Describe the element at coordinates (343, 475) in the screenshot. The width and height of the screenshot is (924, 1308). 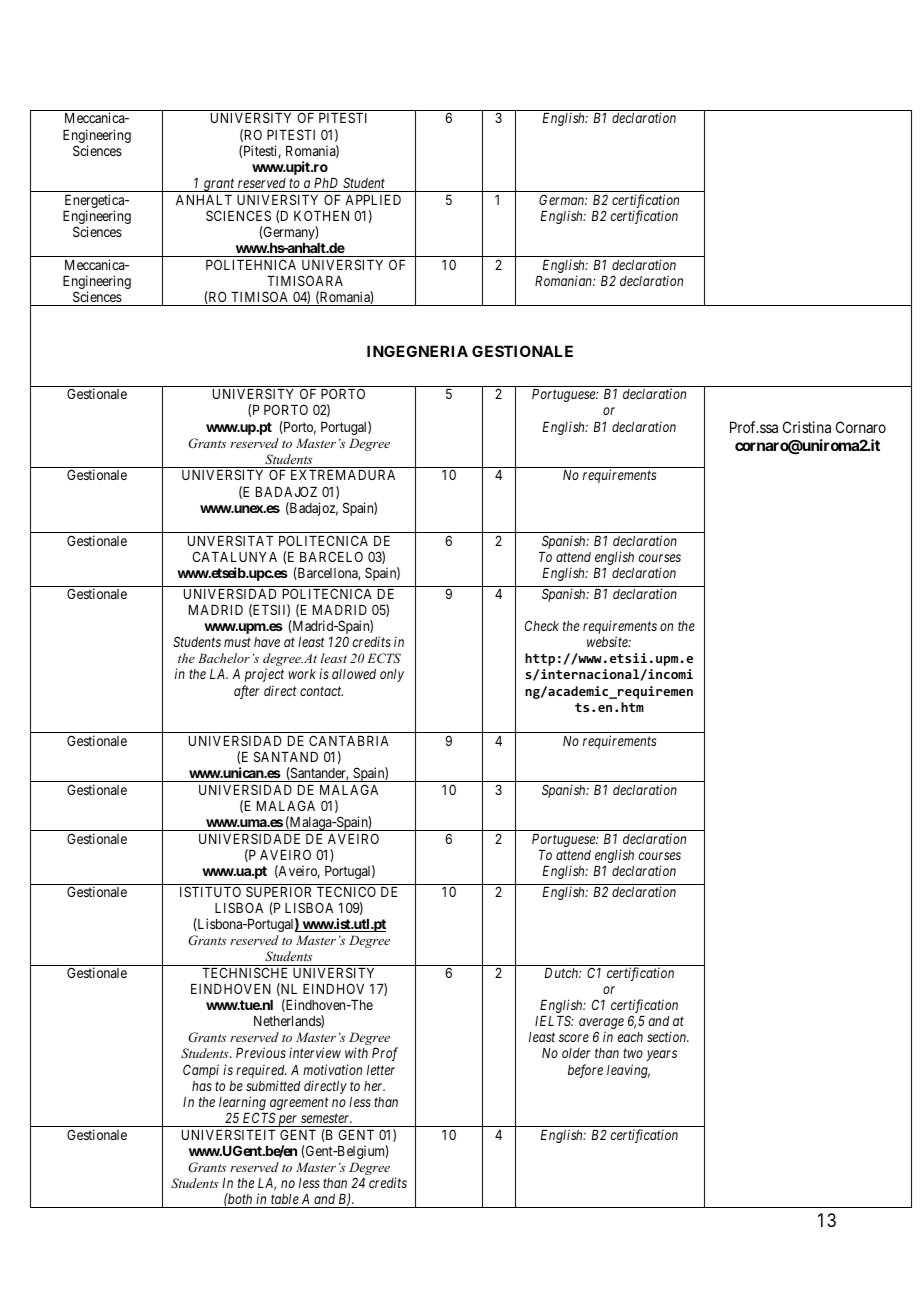
I see `EXTREMADURA` at that location.
